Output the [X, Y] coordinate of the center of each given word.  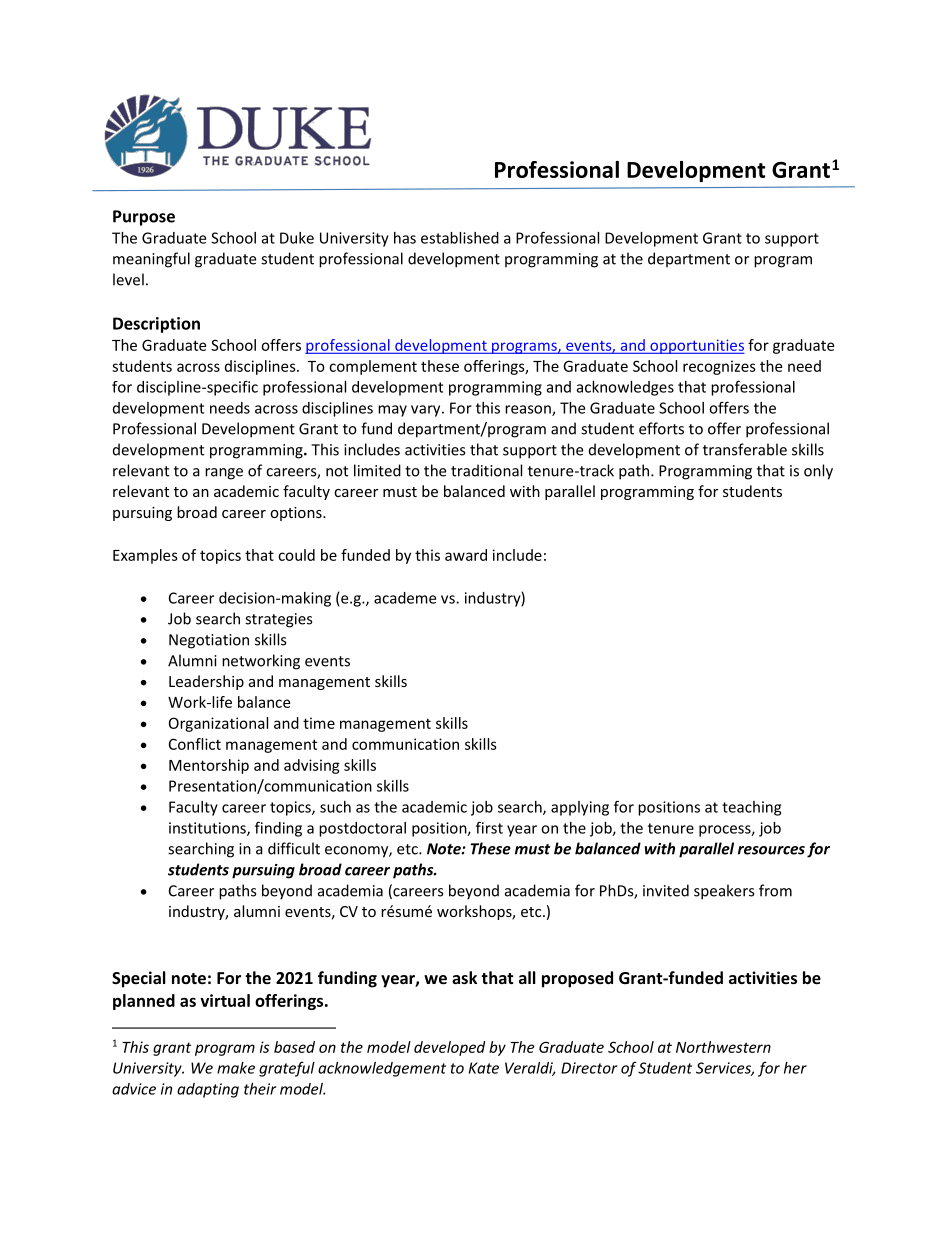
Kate [484, 1068]
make [236, 1068]
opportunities [696, 346]
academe [405, 598]
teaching [751, 808]
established [460, 238]
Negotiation [209, 641]
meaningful [151, 260]
